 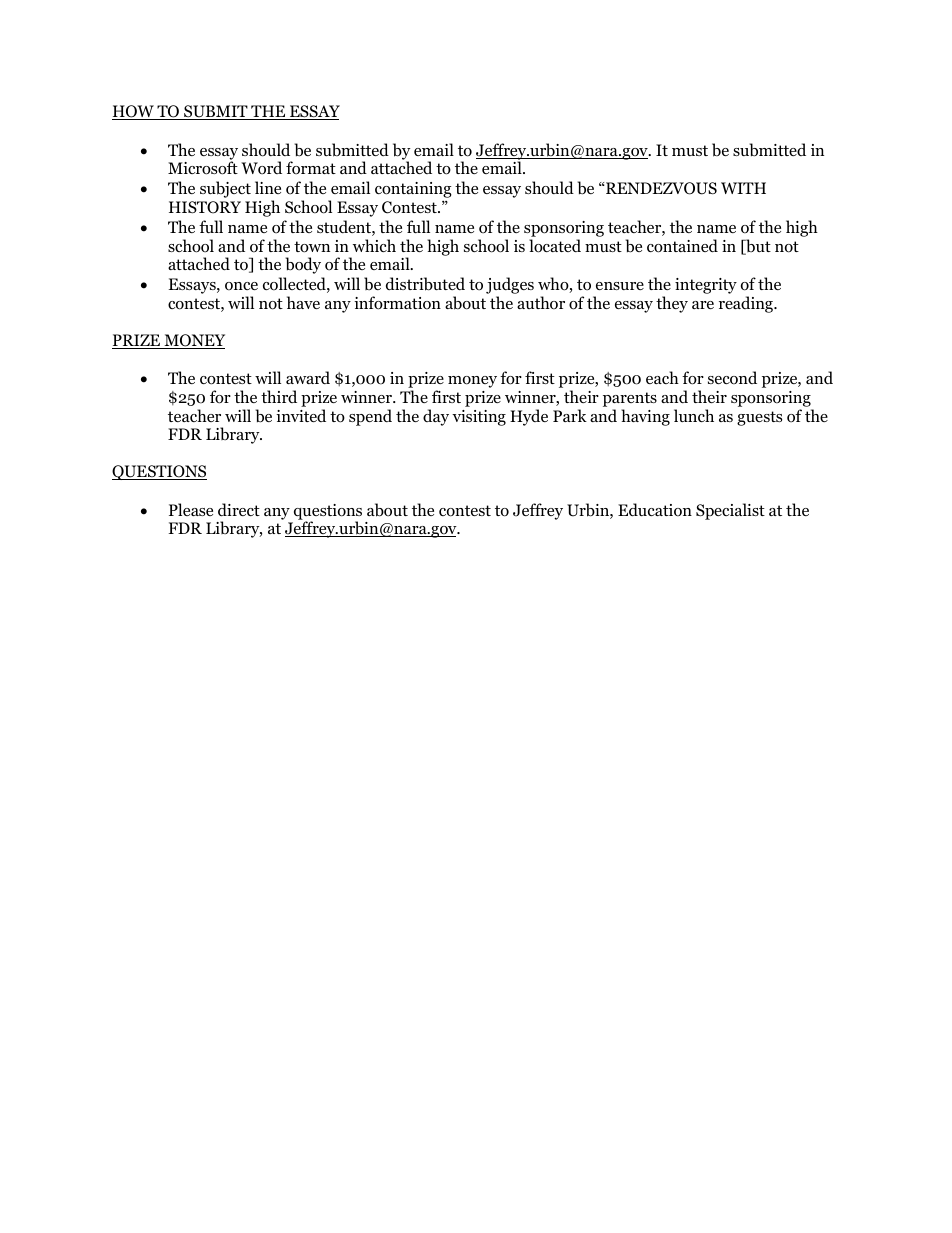 What do you see at coordinates (660, 188) in the screenshot?
I see `RENDEZVOUS` at bounding box center [660, 188].
